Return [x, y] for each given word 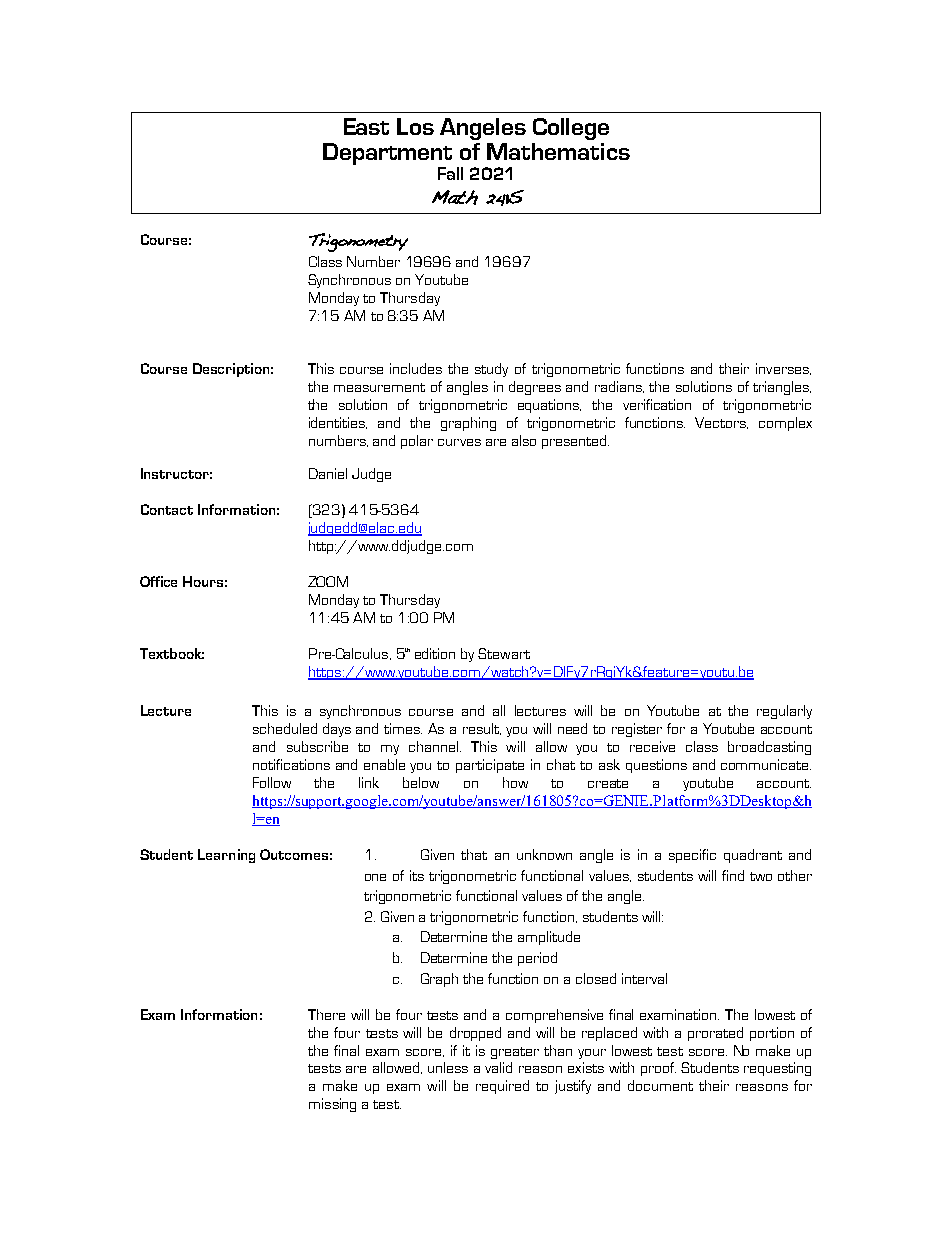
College [571, 129]
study [491, 370]
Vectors [721, 423]
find [733, 875]
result [482, 729]
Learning [226, 856]
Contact [167, 509]
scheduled [285, 728]
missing [332, 1105]
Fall [450, 173]
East [366, 126]
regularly [784, 712]
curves [459, 442]
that [474, 854]
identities [338, 423]
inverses [783, 369]
